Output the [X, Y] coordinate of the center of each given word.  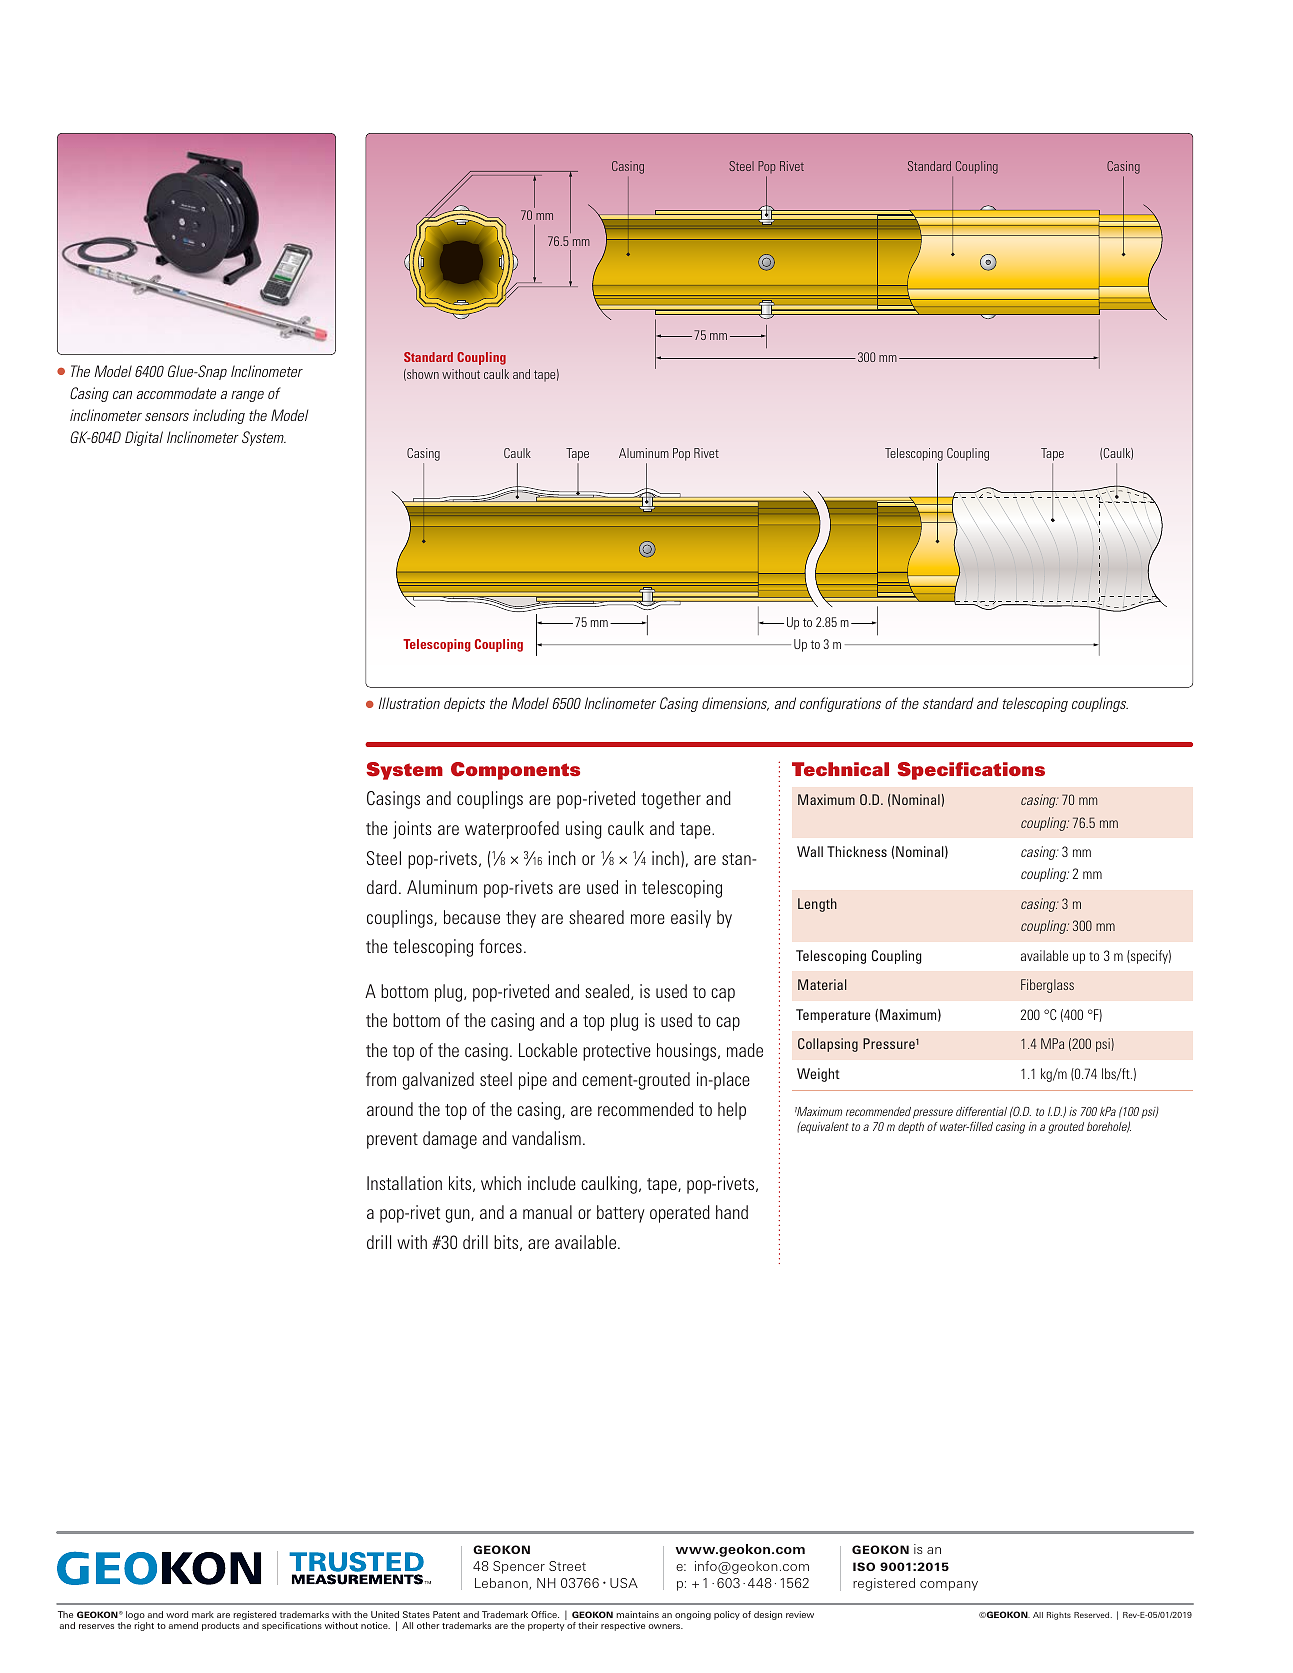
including [219, 416]
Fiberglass [1047, 986]
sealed [608, 992]
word [177, 1614]
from [381, 1079]
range [247, 396]
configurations [840, 704]
